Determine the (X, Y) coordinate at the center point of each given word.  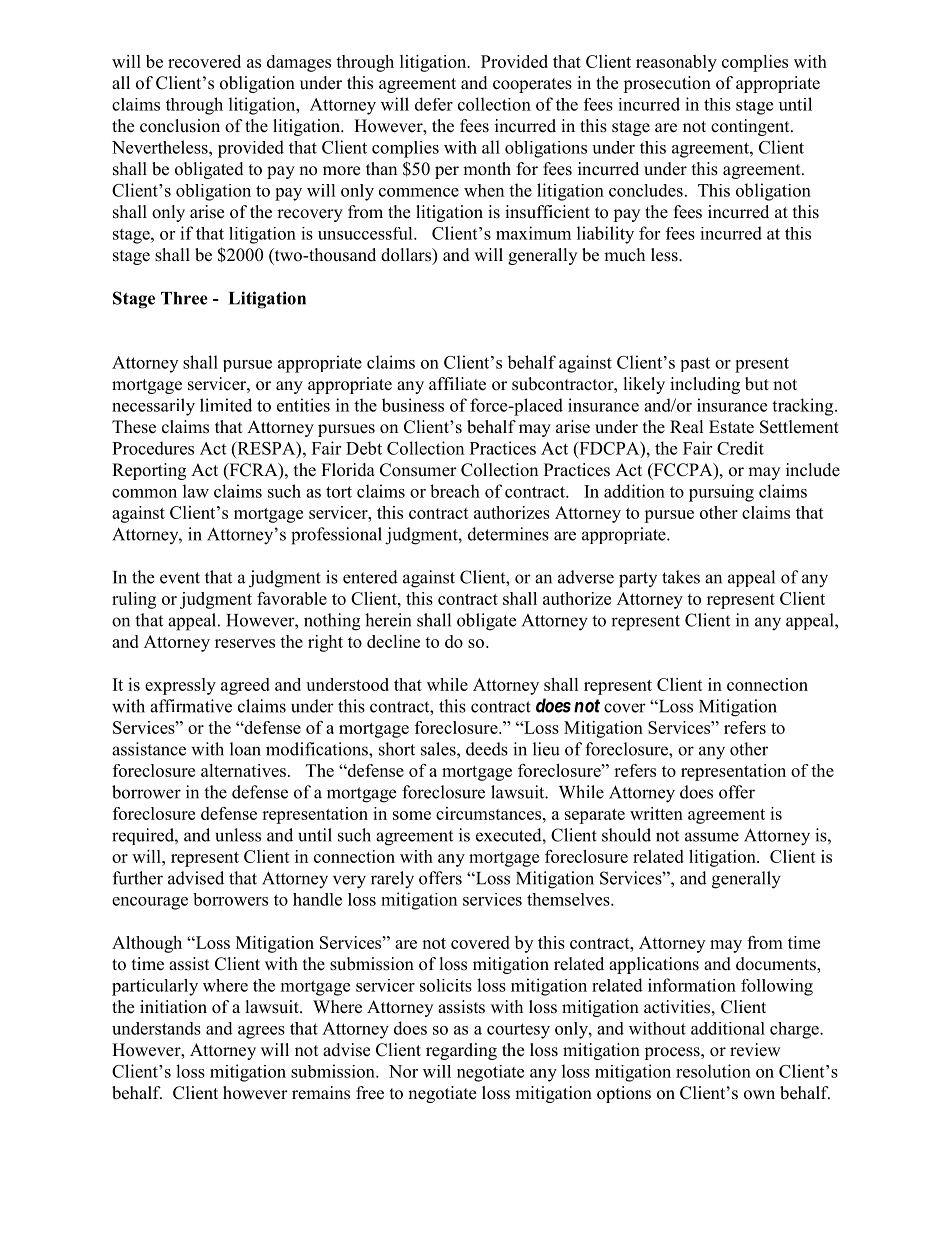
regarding (461, 1051)
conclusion (180, 126)
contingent (751, 127)
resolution (713, 1071)
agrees (261, 1032)
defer (434, 104)
